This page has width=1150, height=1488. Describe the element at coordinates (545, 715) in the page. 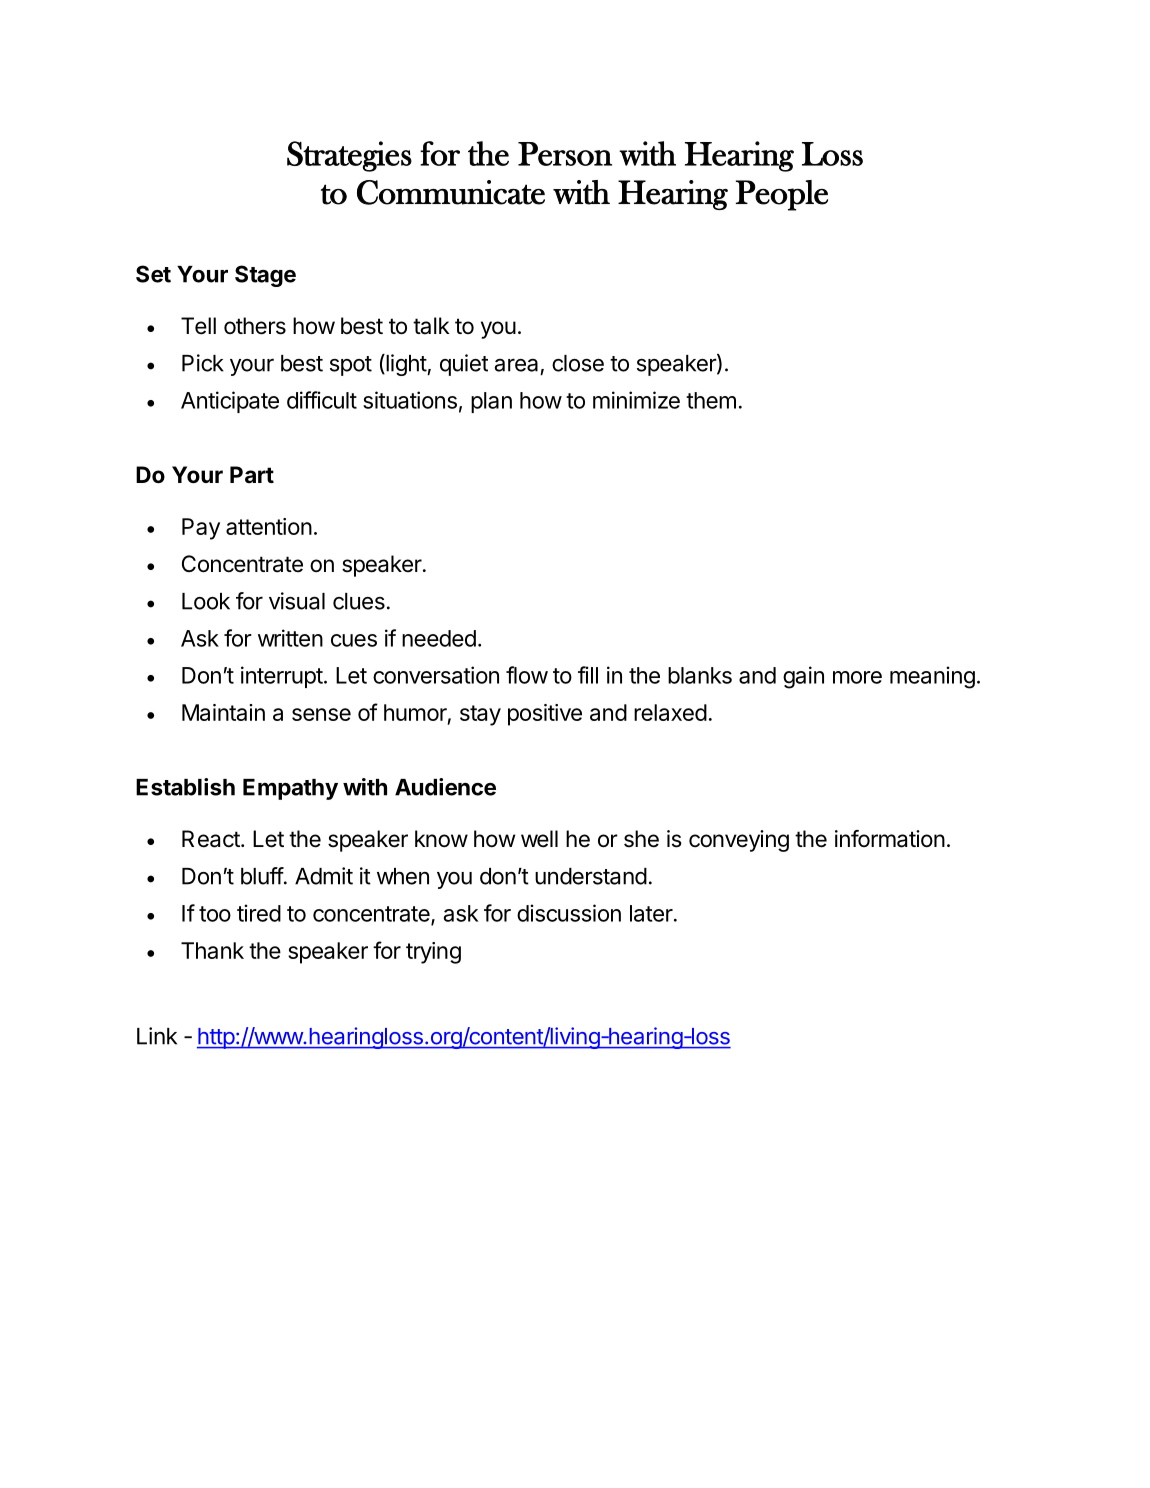

I see `positive` at that location.
